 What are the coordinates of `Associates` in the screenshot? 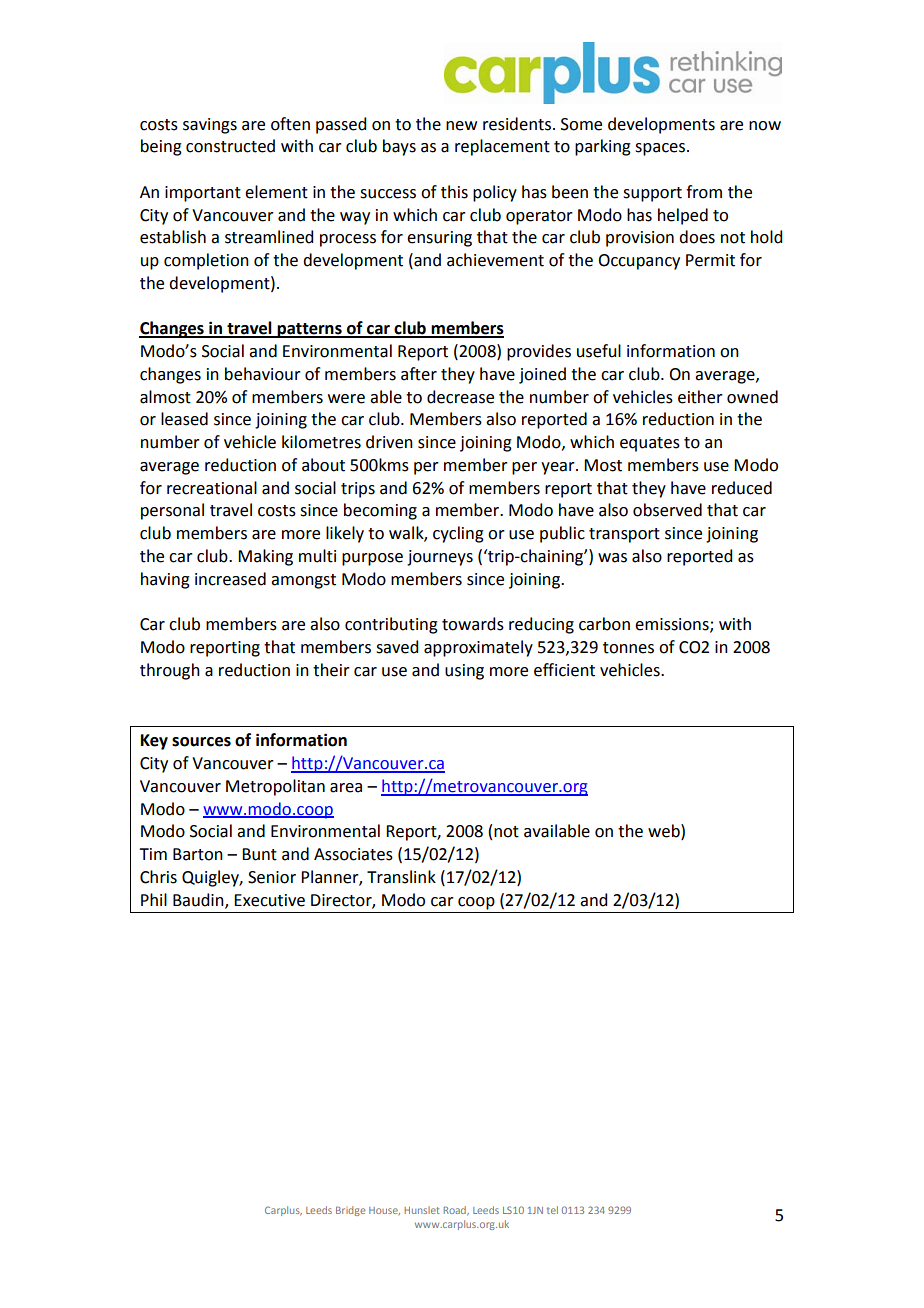 It's located at (353, 854).
